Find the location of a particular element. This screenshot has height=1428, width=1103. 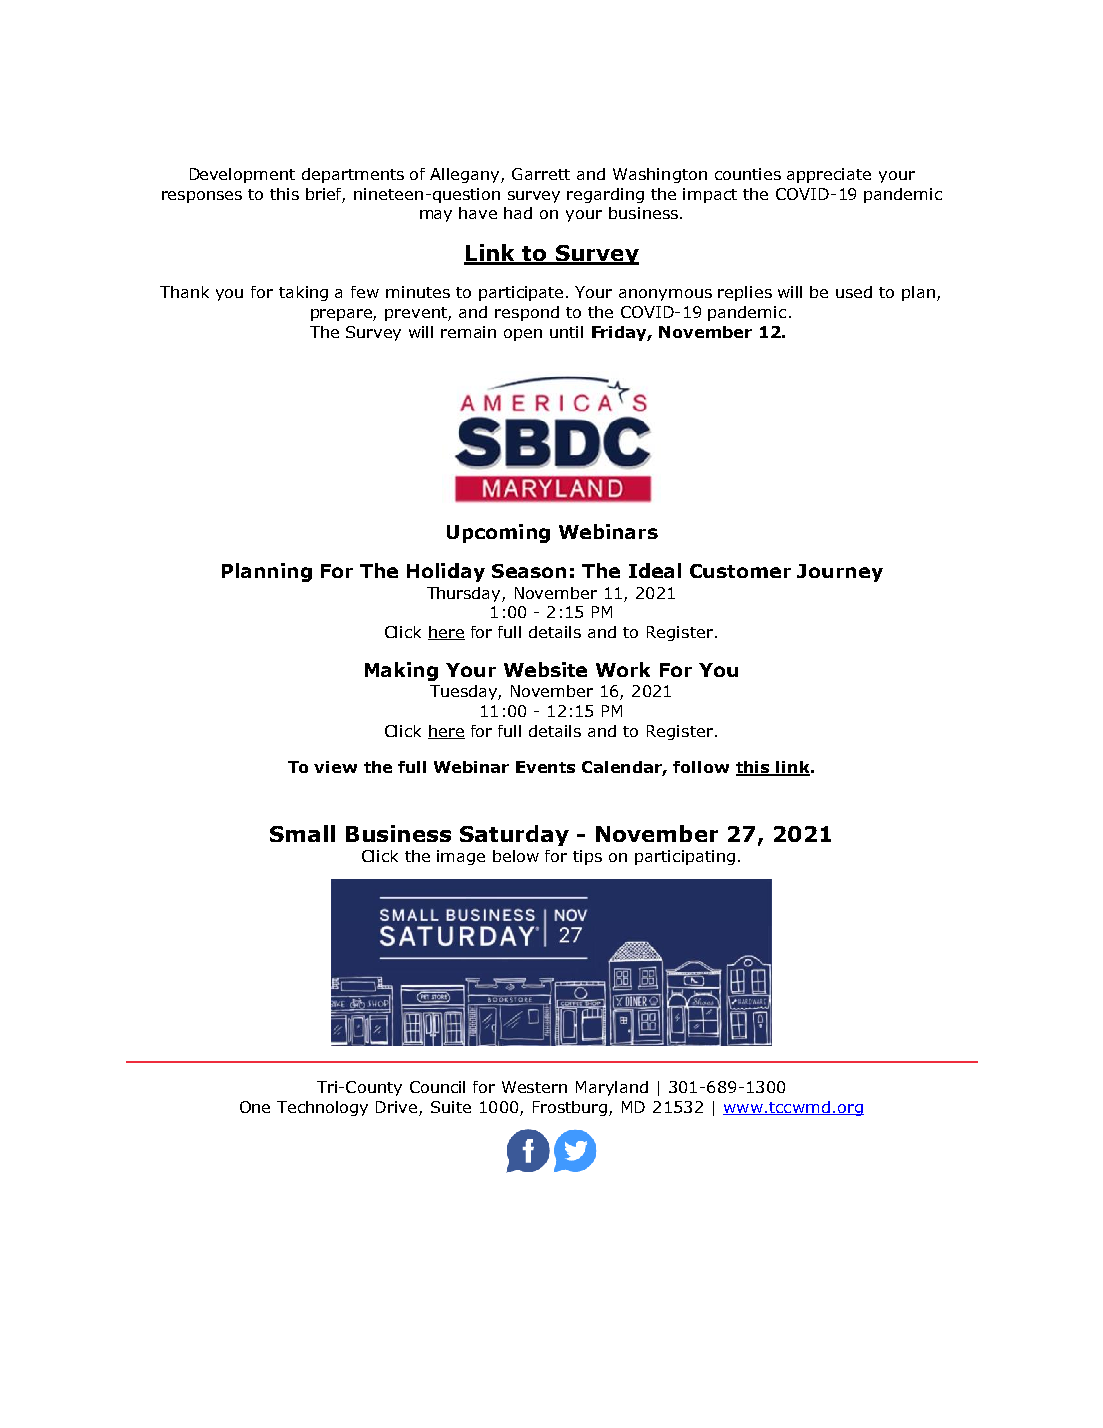

One is located at coordinates (255, 1107).
